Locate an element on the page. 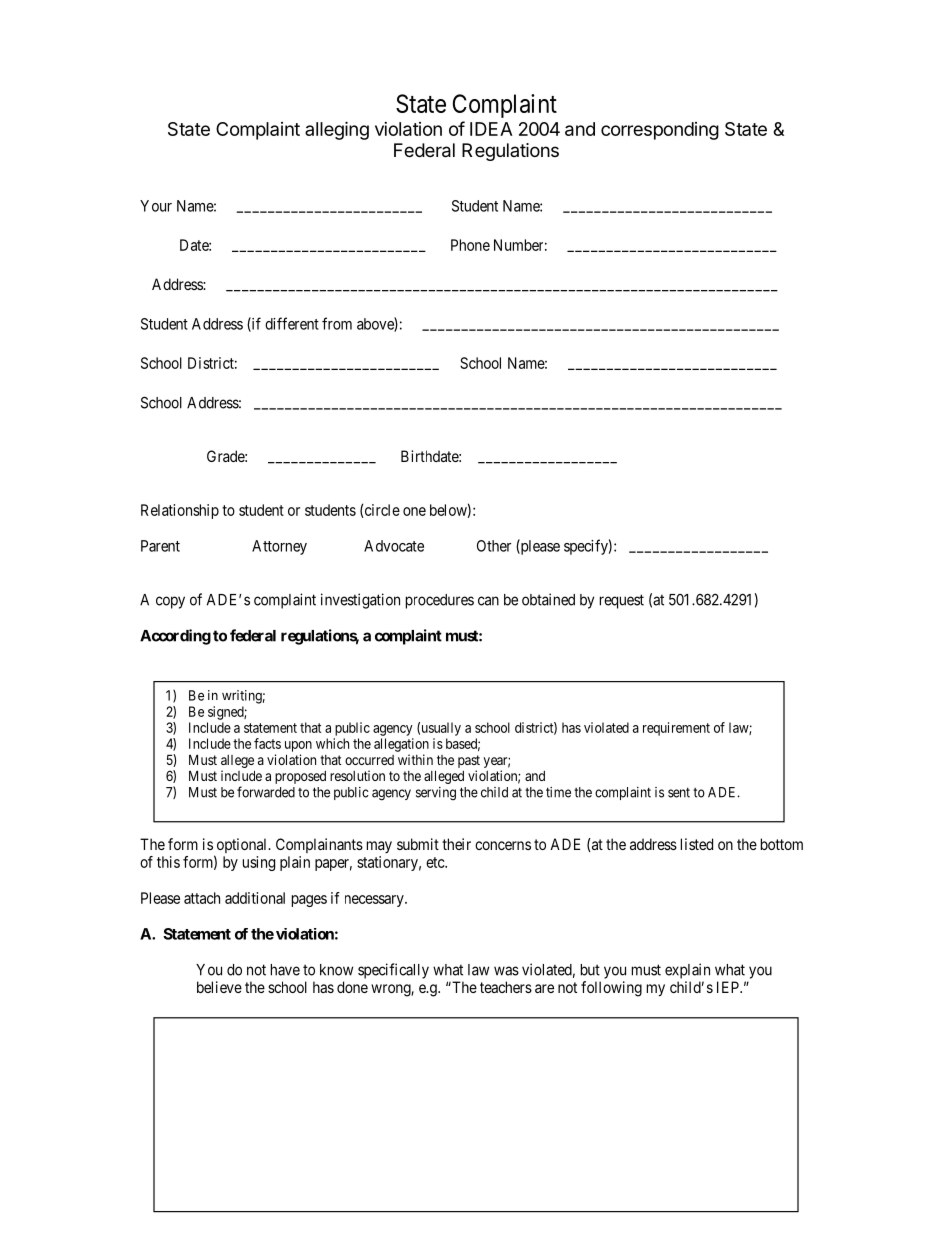  Phone is located at coordinates (470, 245).
